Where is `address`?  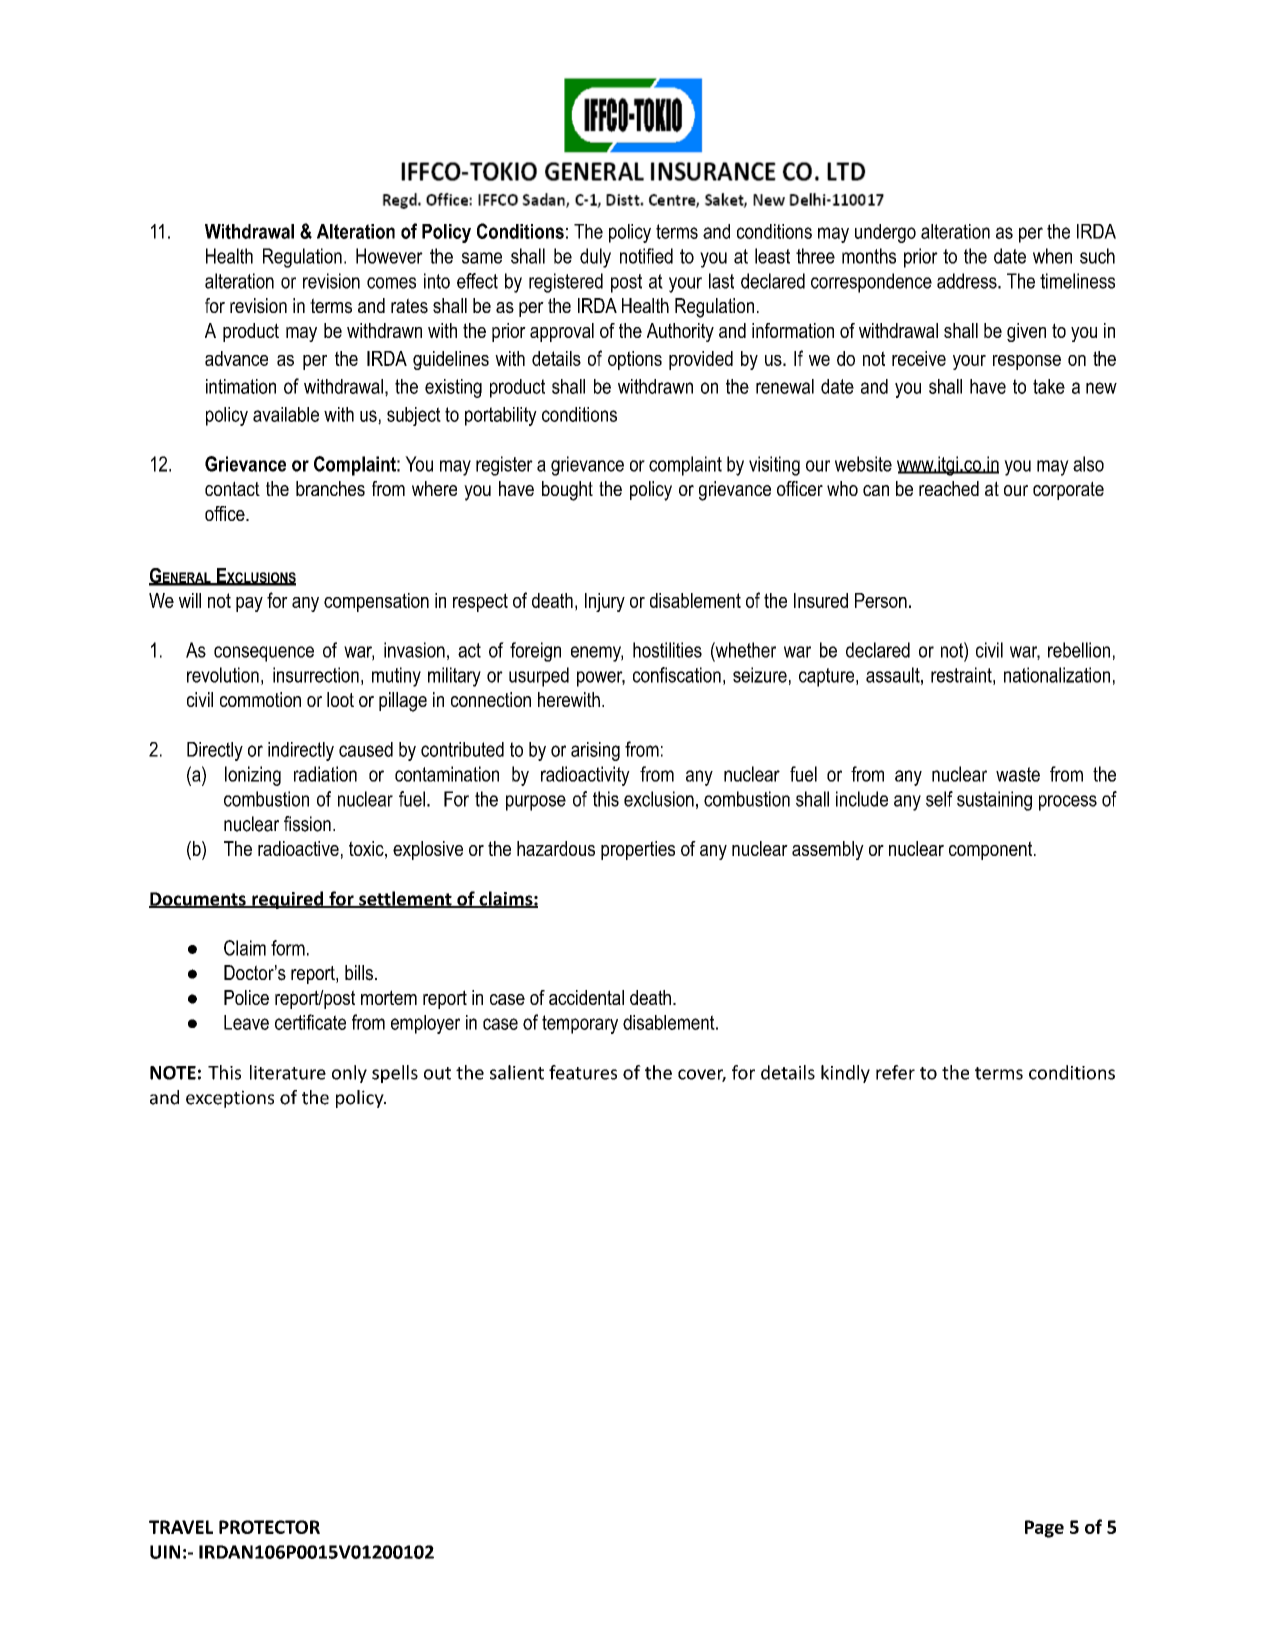 address is located at coordinates (968, 281).
